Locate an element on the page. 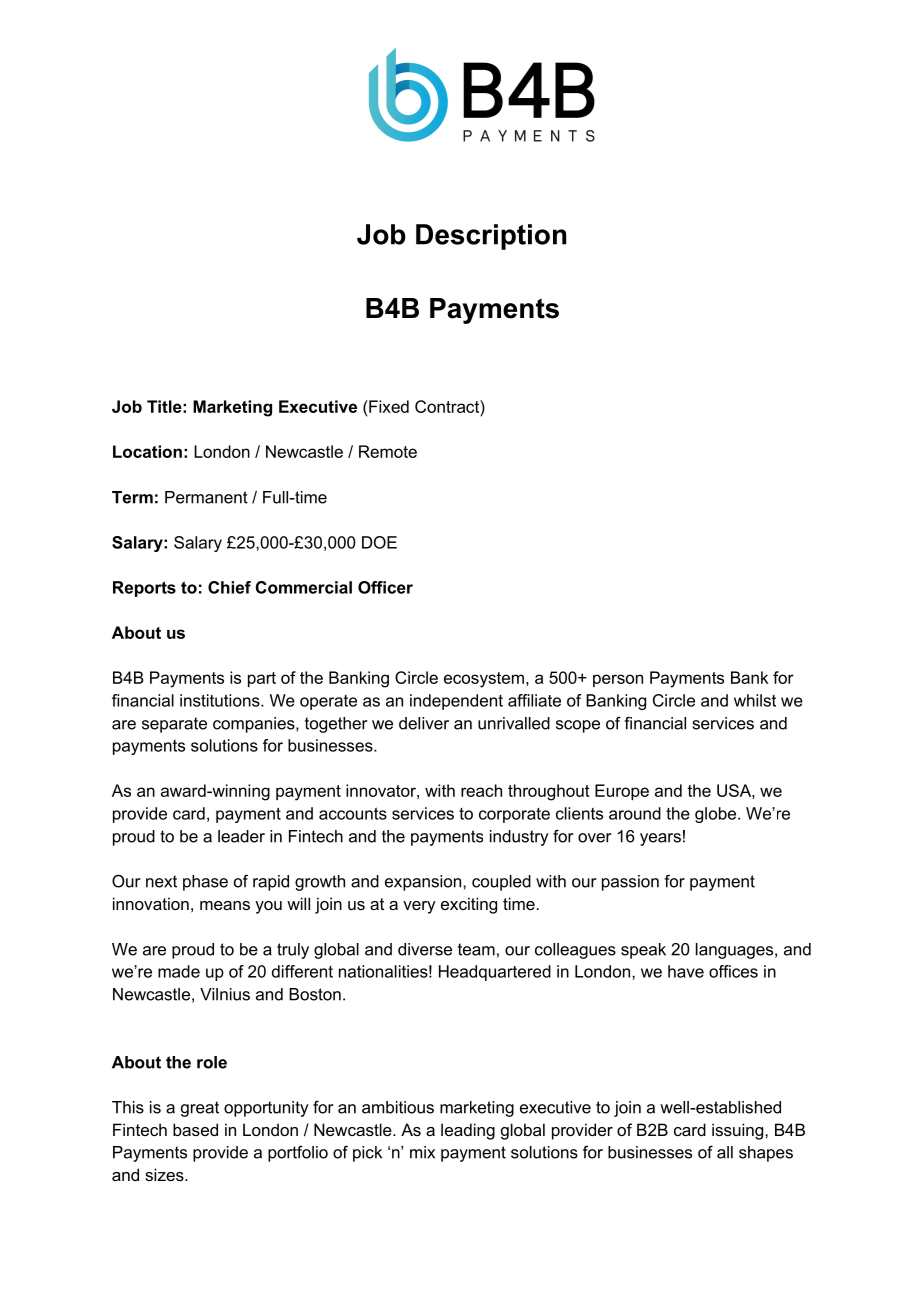 The image size is (924, 1308). Fixed is located at coordinates (388, 406).
